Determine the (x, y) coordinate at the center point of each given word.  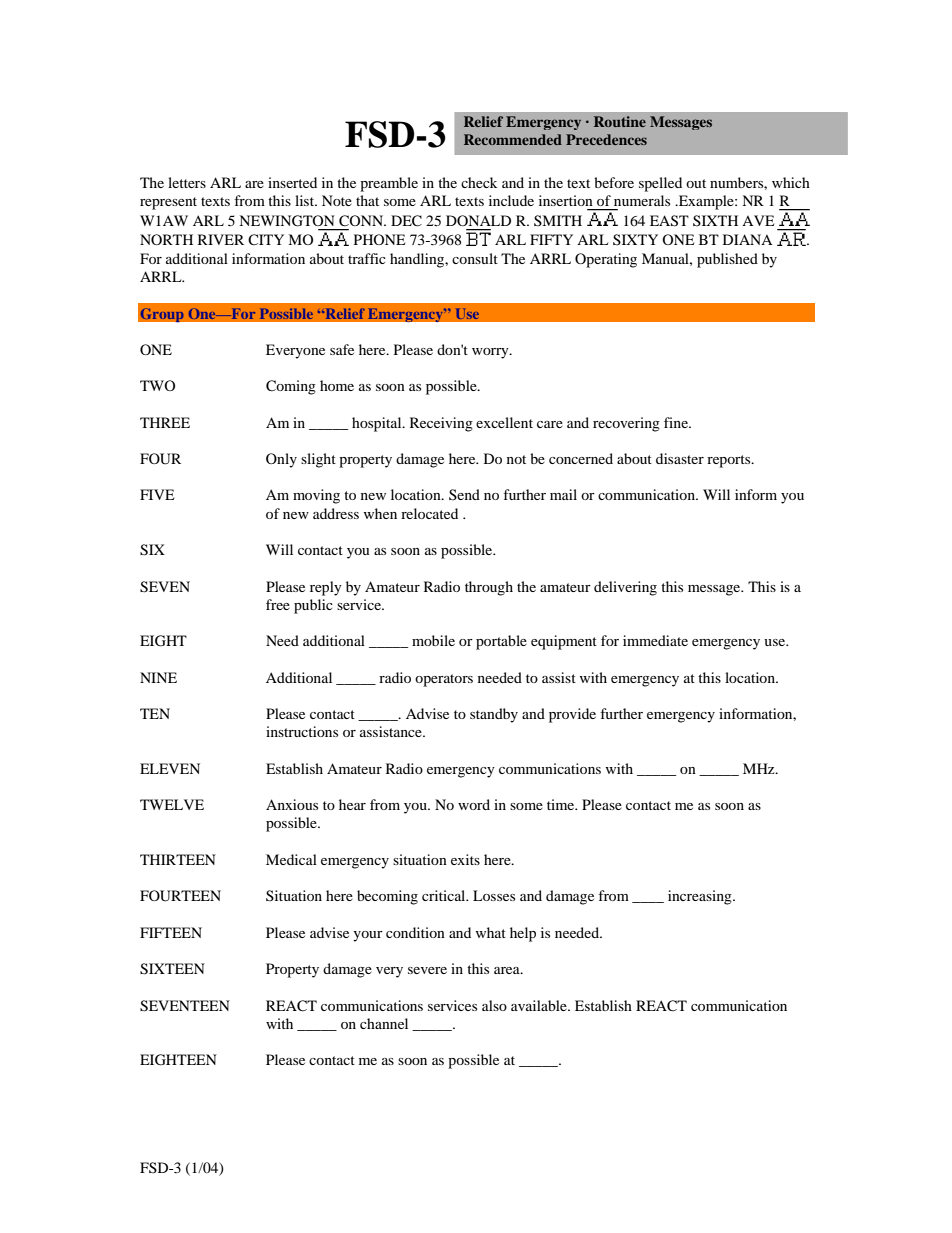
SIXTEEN (172, 969)
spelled (660, 184)
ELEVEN (170, 768)
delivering (625, 588)
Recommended (513, 139)
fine (677, 422)
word (474, 804)
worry (491, 353)
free (278, 604)
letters (187, 182)
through (489, 588)
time (561, 804)
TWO (157, 385)
